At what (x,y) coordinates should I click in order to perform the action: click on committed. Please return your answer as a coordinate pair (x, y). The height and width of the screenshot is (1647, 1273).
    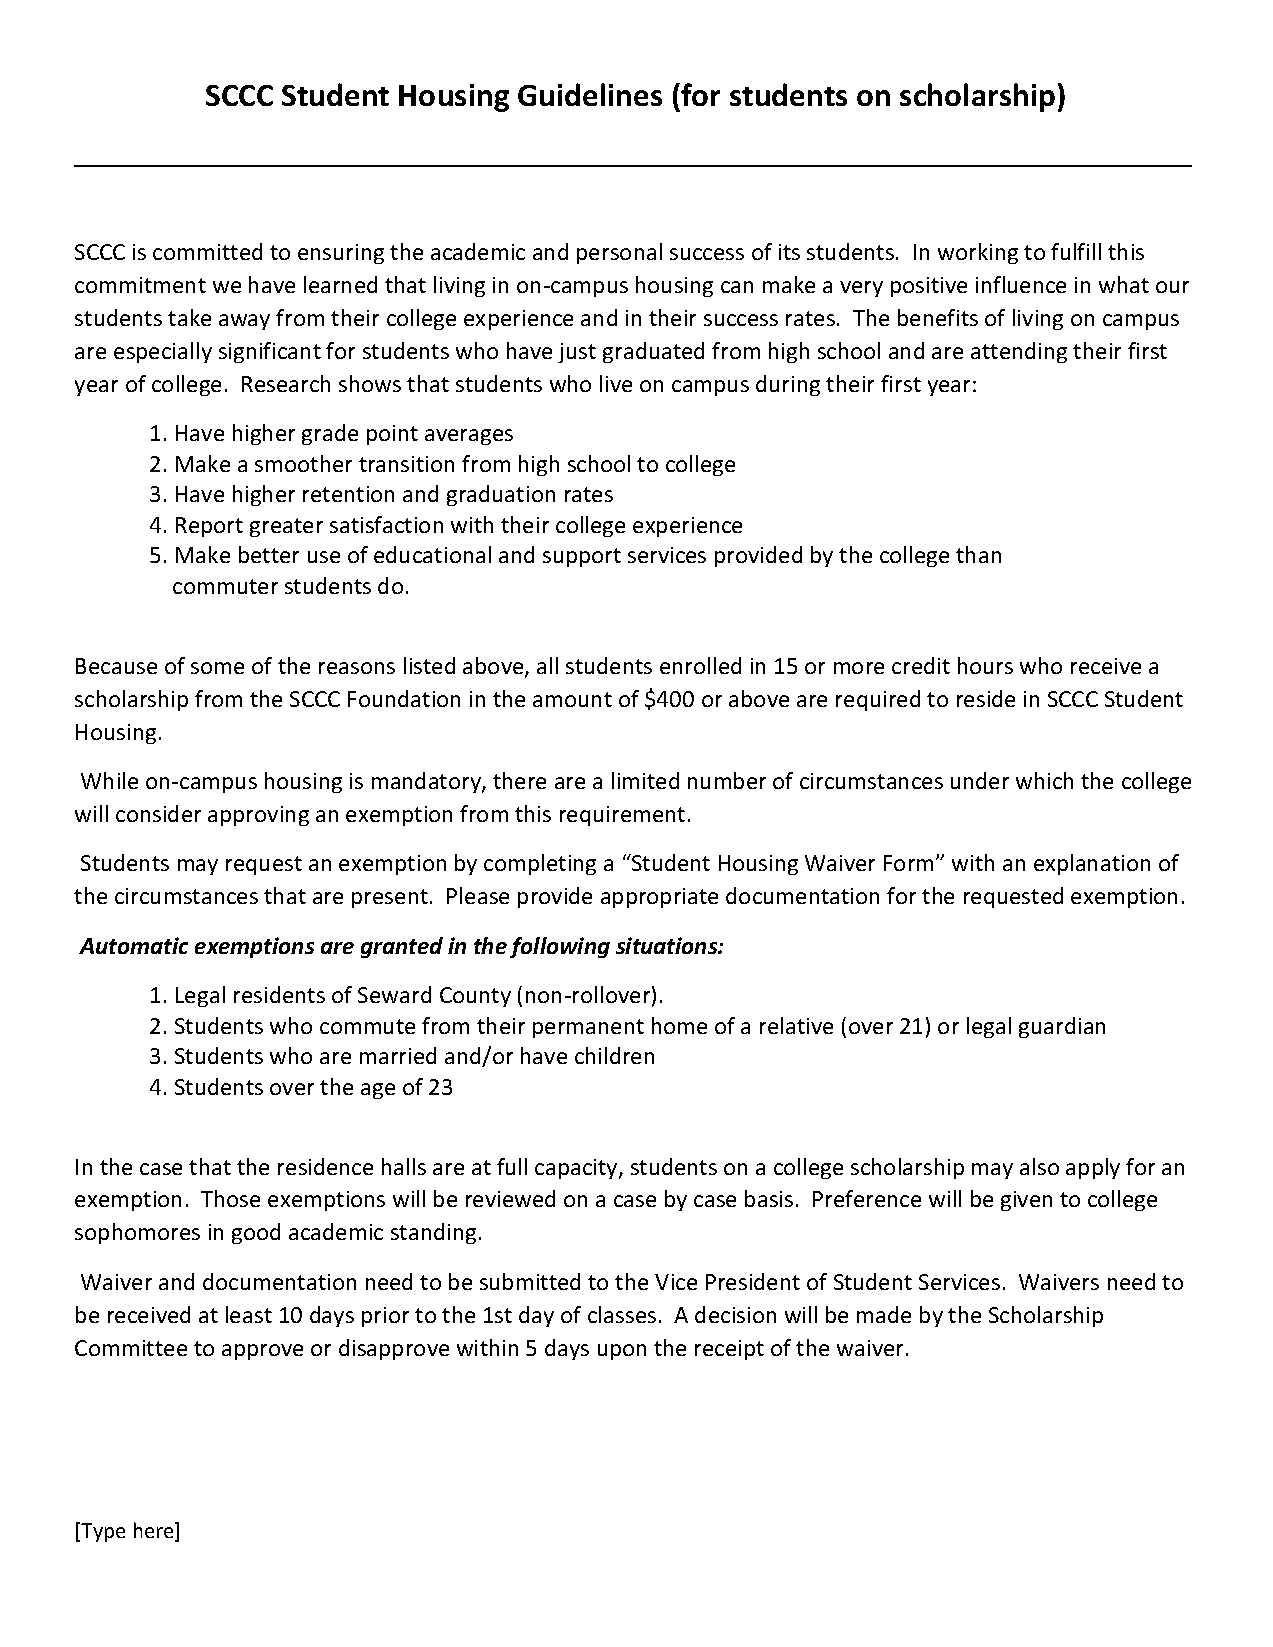
    Looking at the image, I should click on (207, 251).
